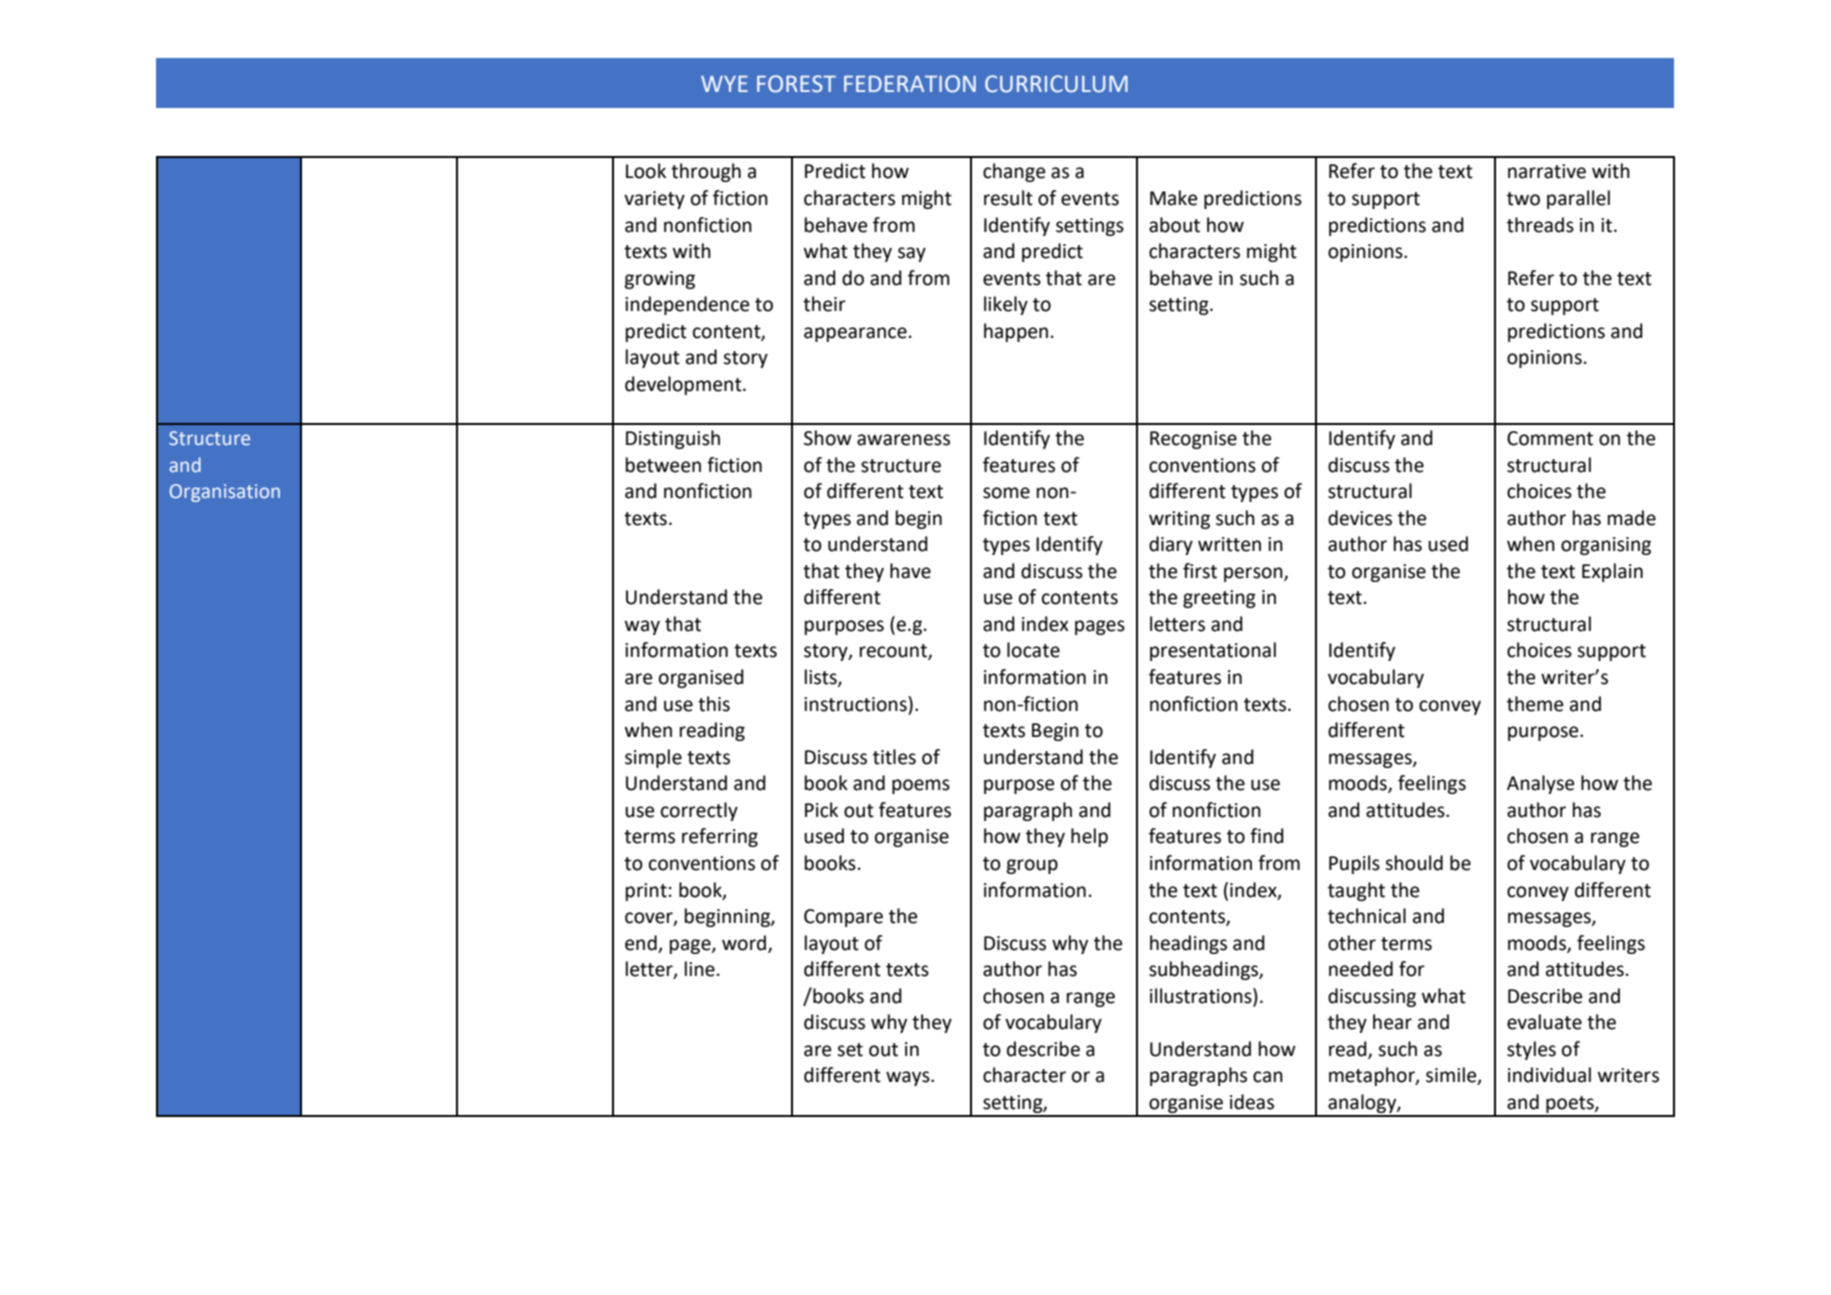 This screenshot has width=1831, height=1295. I want to click on Organisation, so click(225, 493).
